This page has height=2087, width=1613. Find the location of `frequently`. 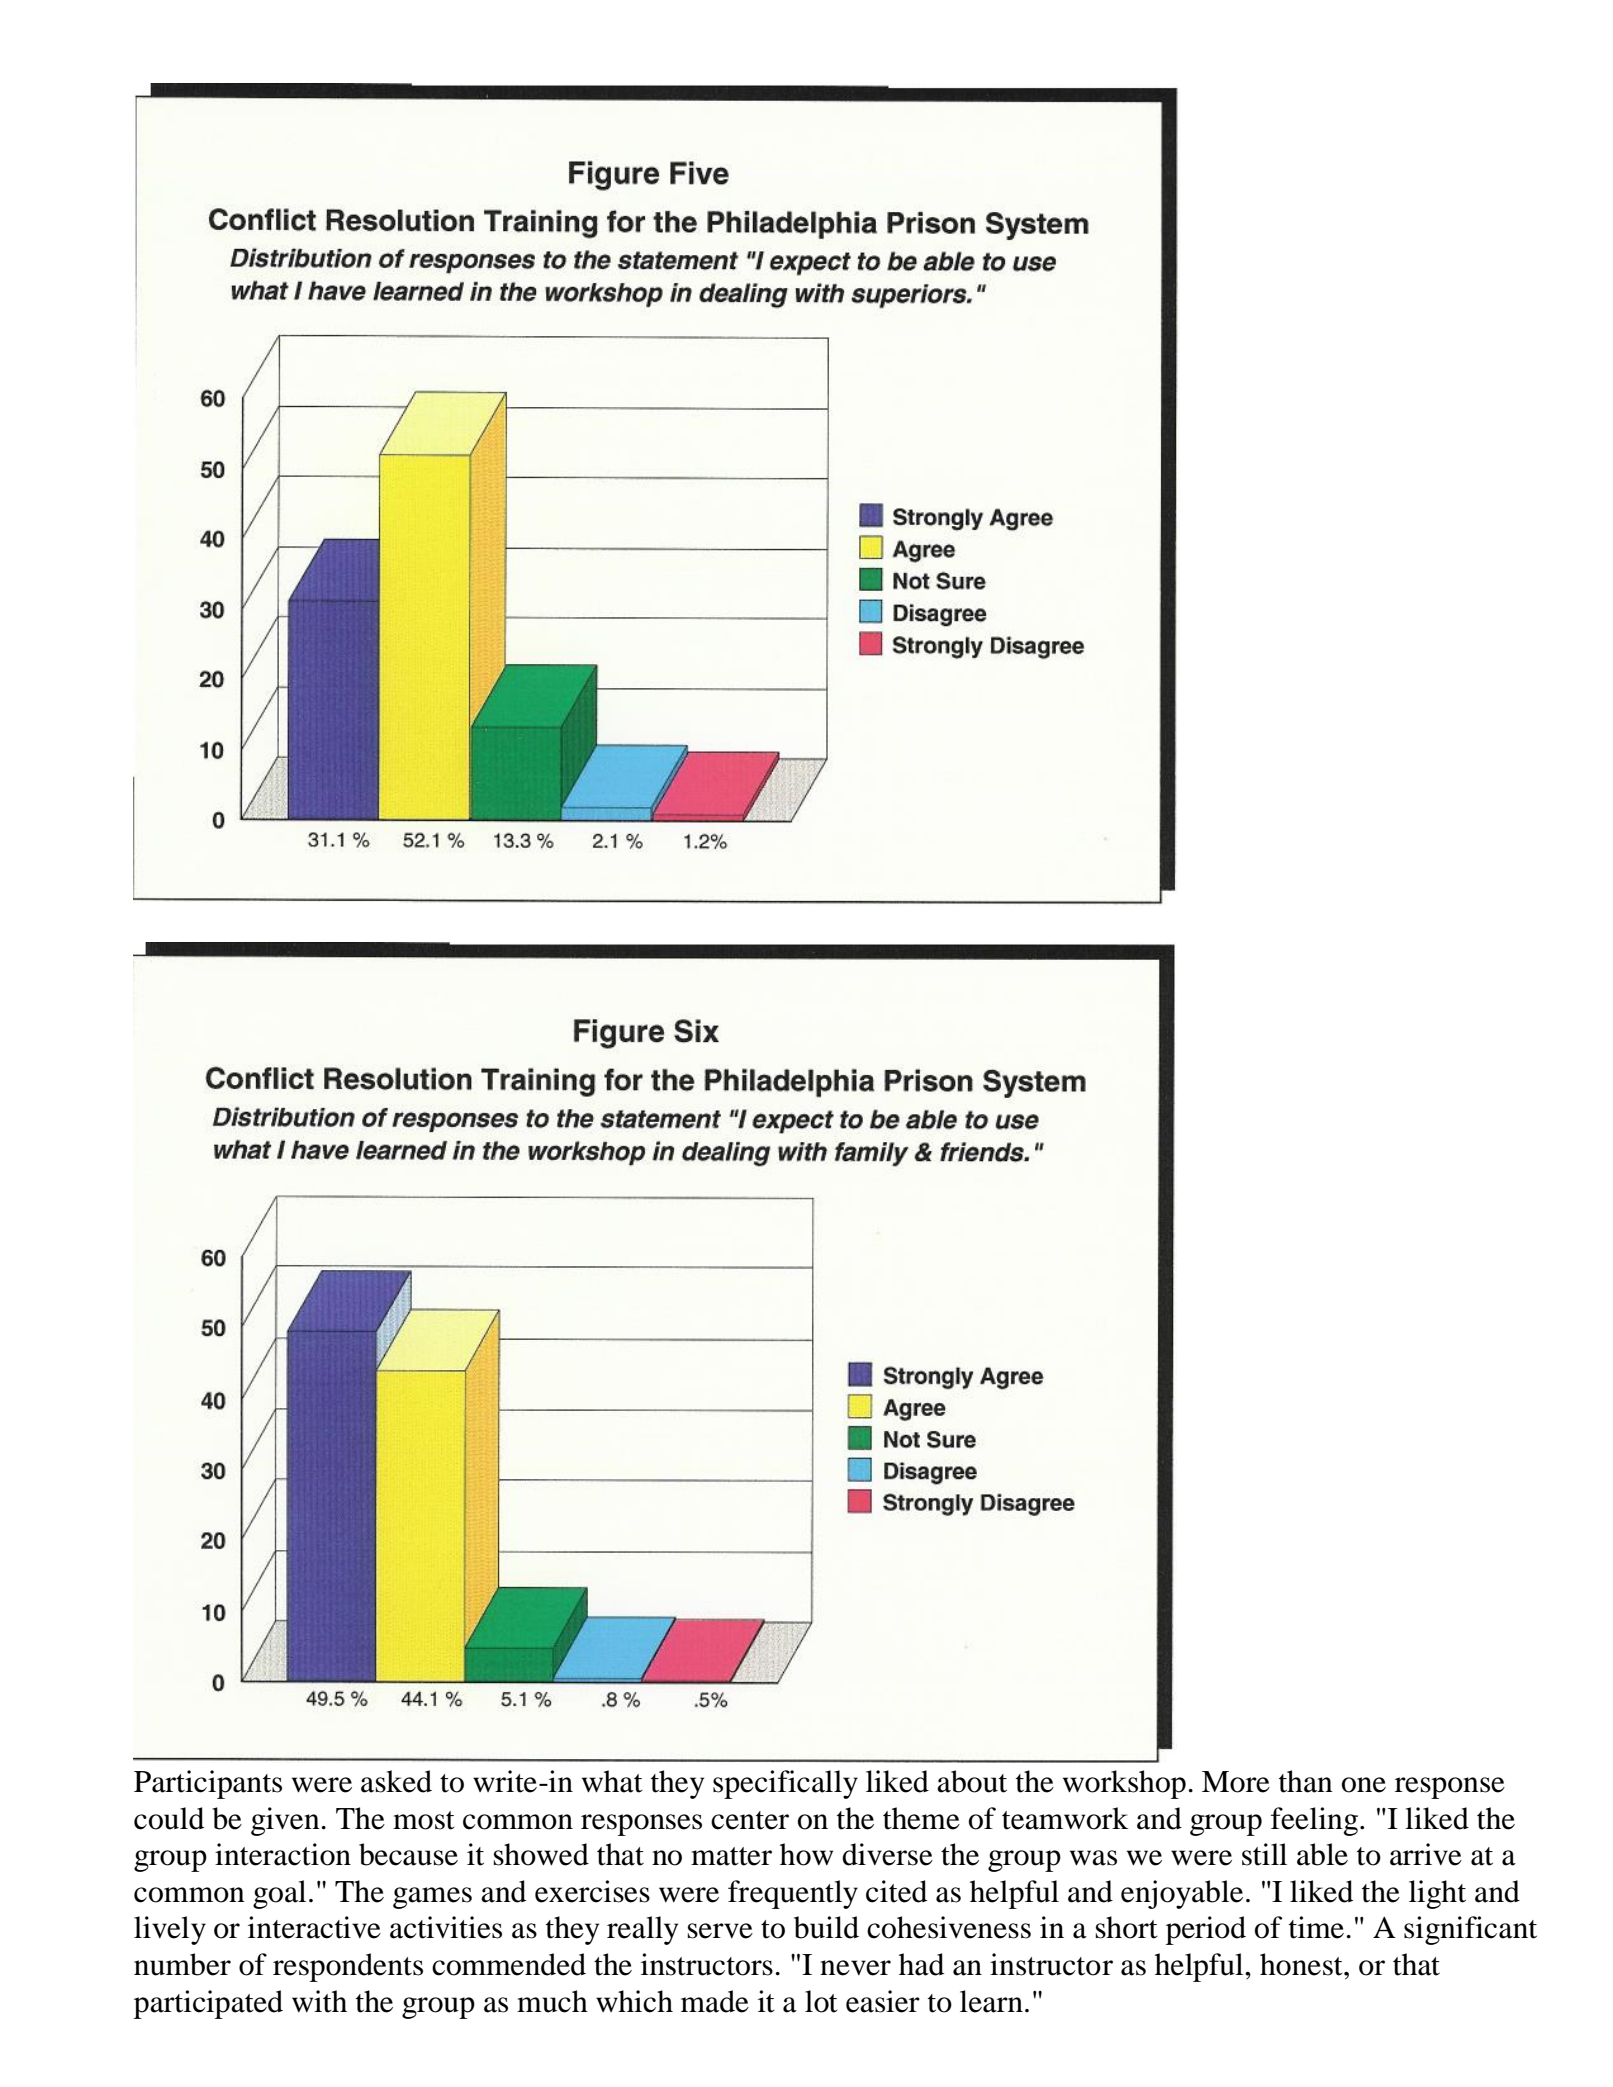

frequently is located at coordinates (793, 1894).
